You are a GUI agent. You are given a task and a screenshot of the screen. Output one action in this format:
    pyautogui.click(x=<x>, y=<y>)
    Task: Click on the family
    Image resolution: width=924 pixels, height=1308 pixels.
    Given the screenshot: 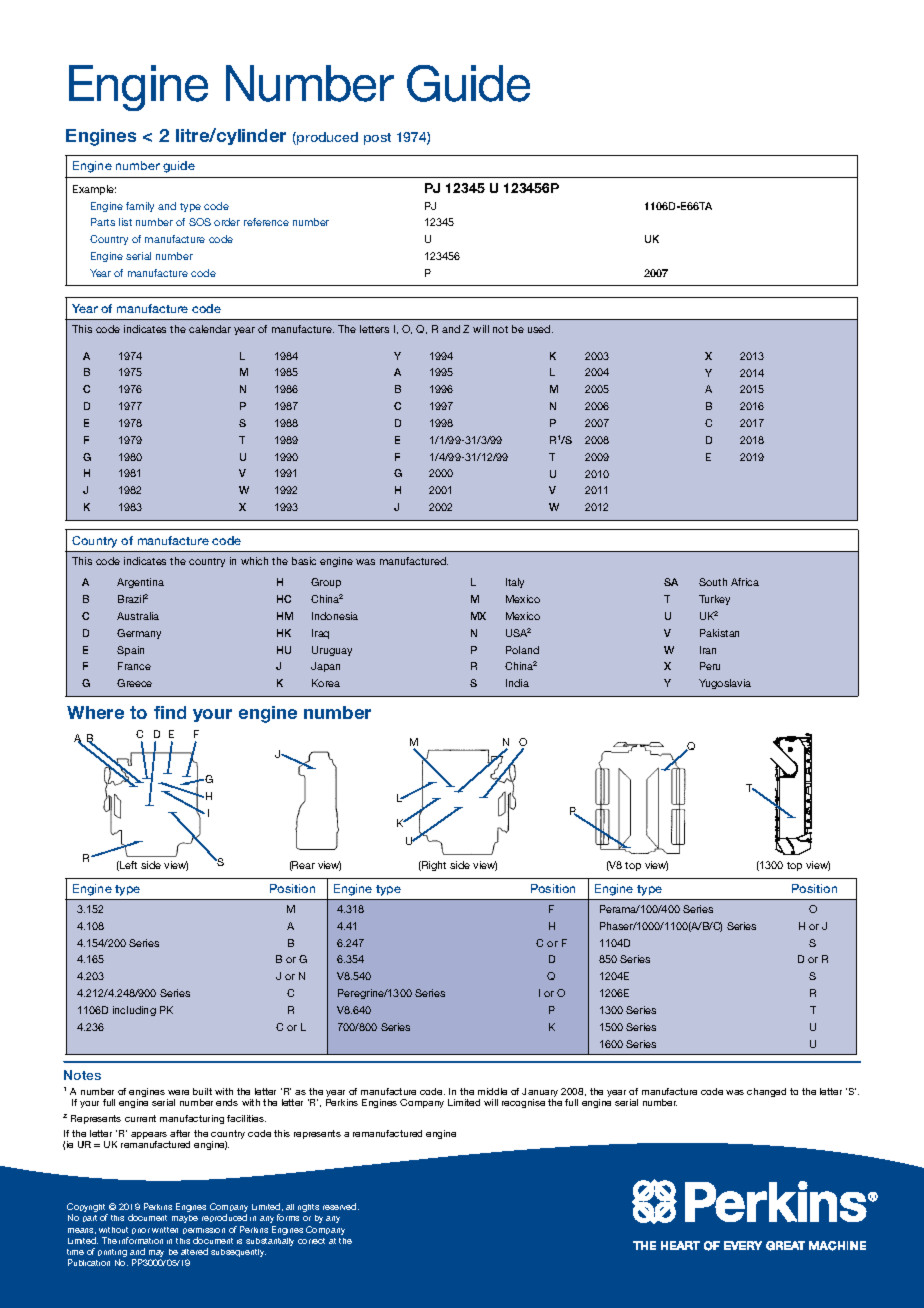 What is the action you would take?
    pyautogui.click(x=140, y=207)
